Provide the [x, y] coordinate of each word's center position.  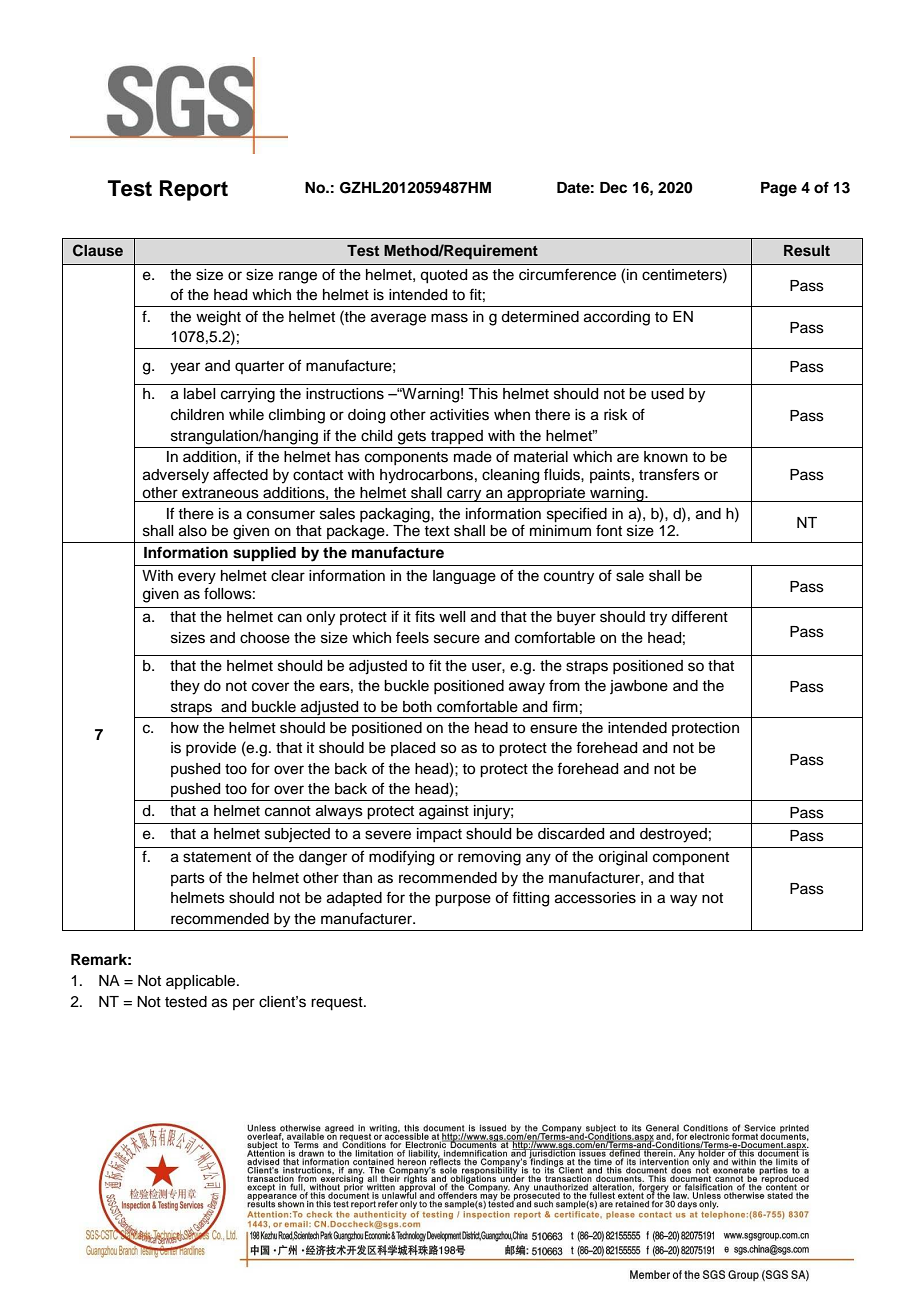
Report [194, 190]
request [338, 1004]
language [464, 577]
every [197, 578]
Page [779, 189]
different [699, 616]
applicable [202, 982]
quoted [443, 276]
